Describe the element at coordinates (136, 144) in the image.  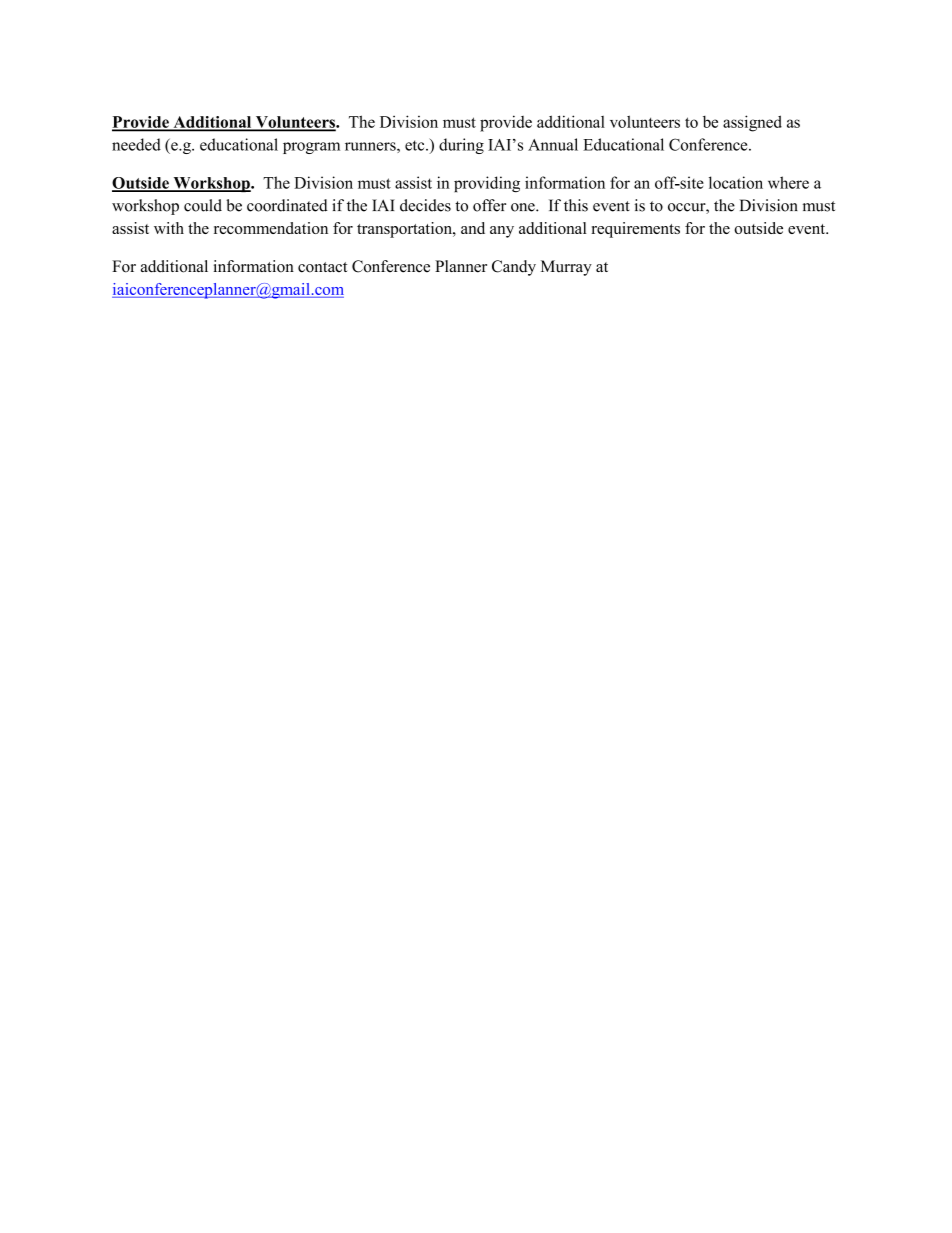
I see `needed` at that location.
